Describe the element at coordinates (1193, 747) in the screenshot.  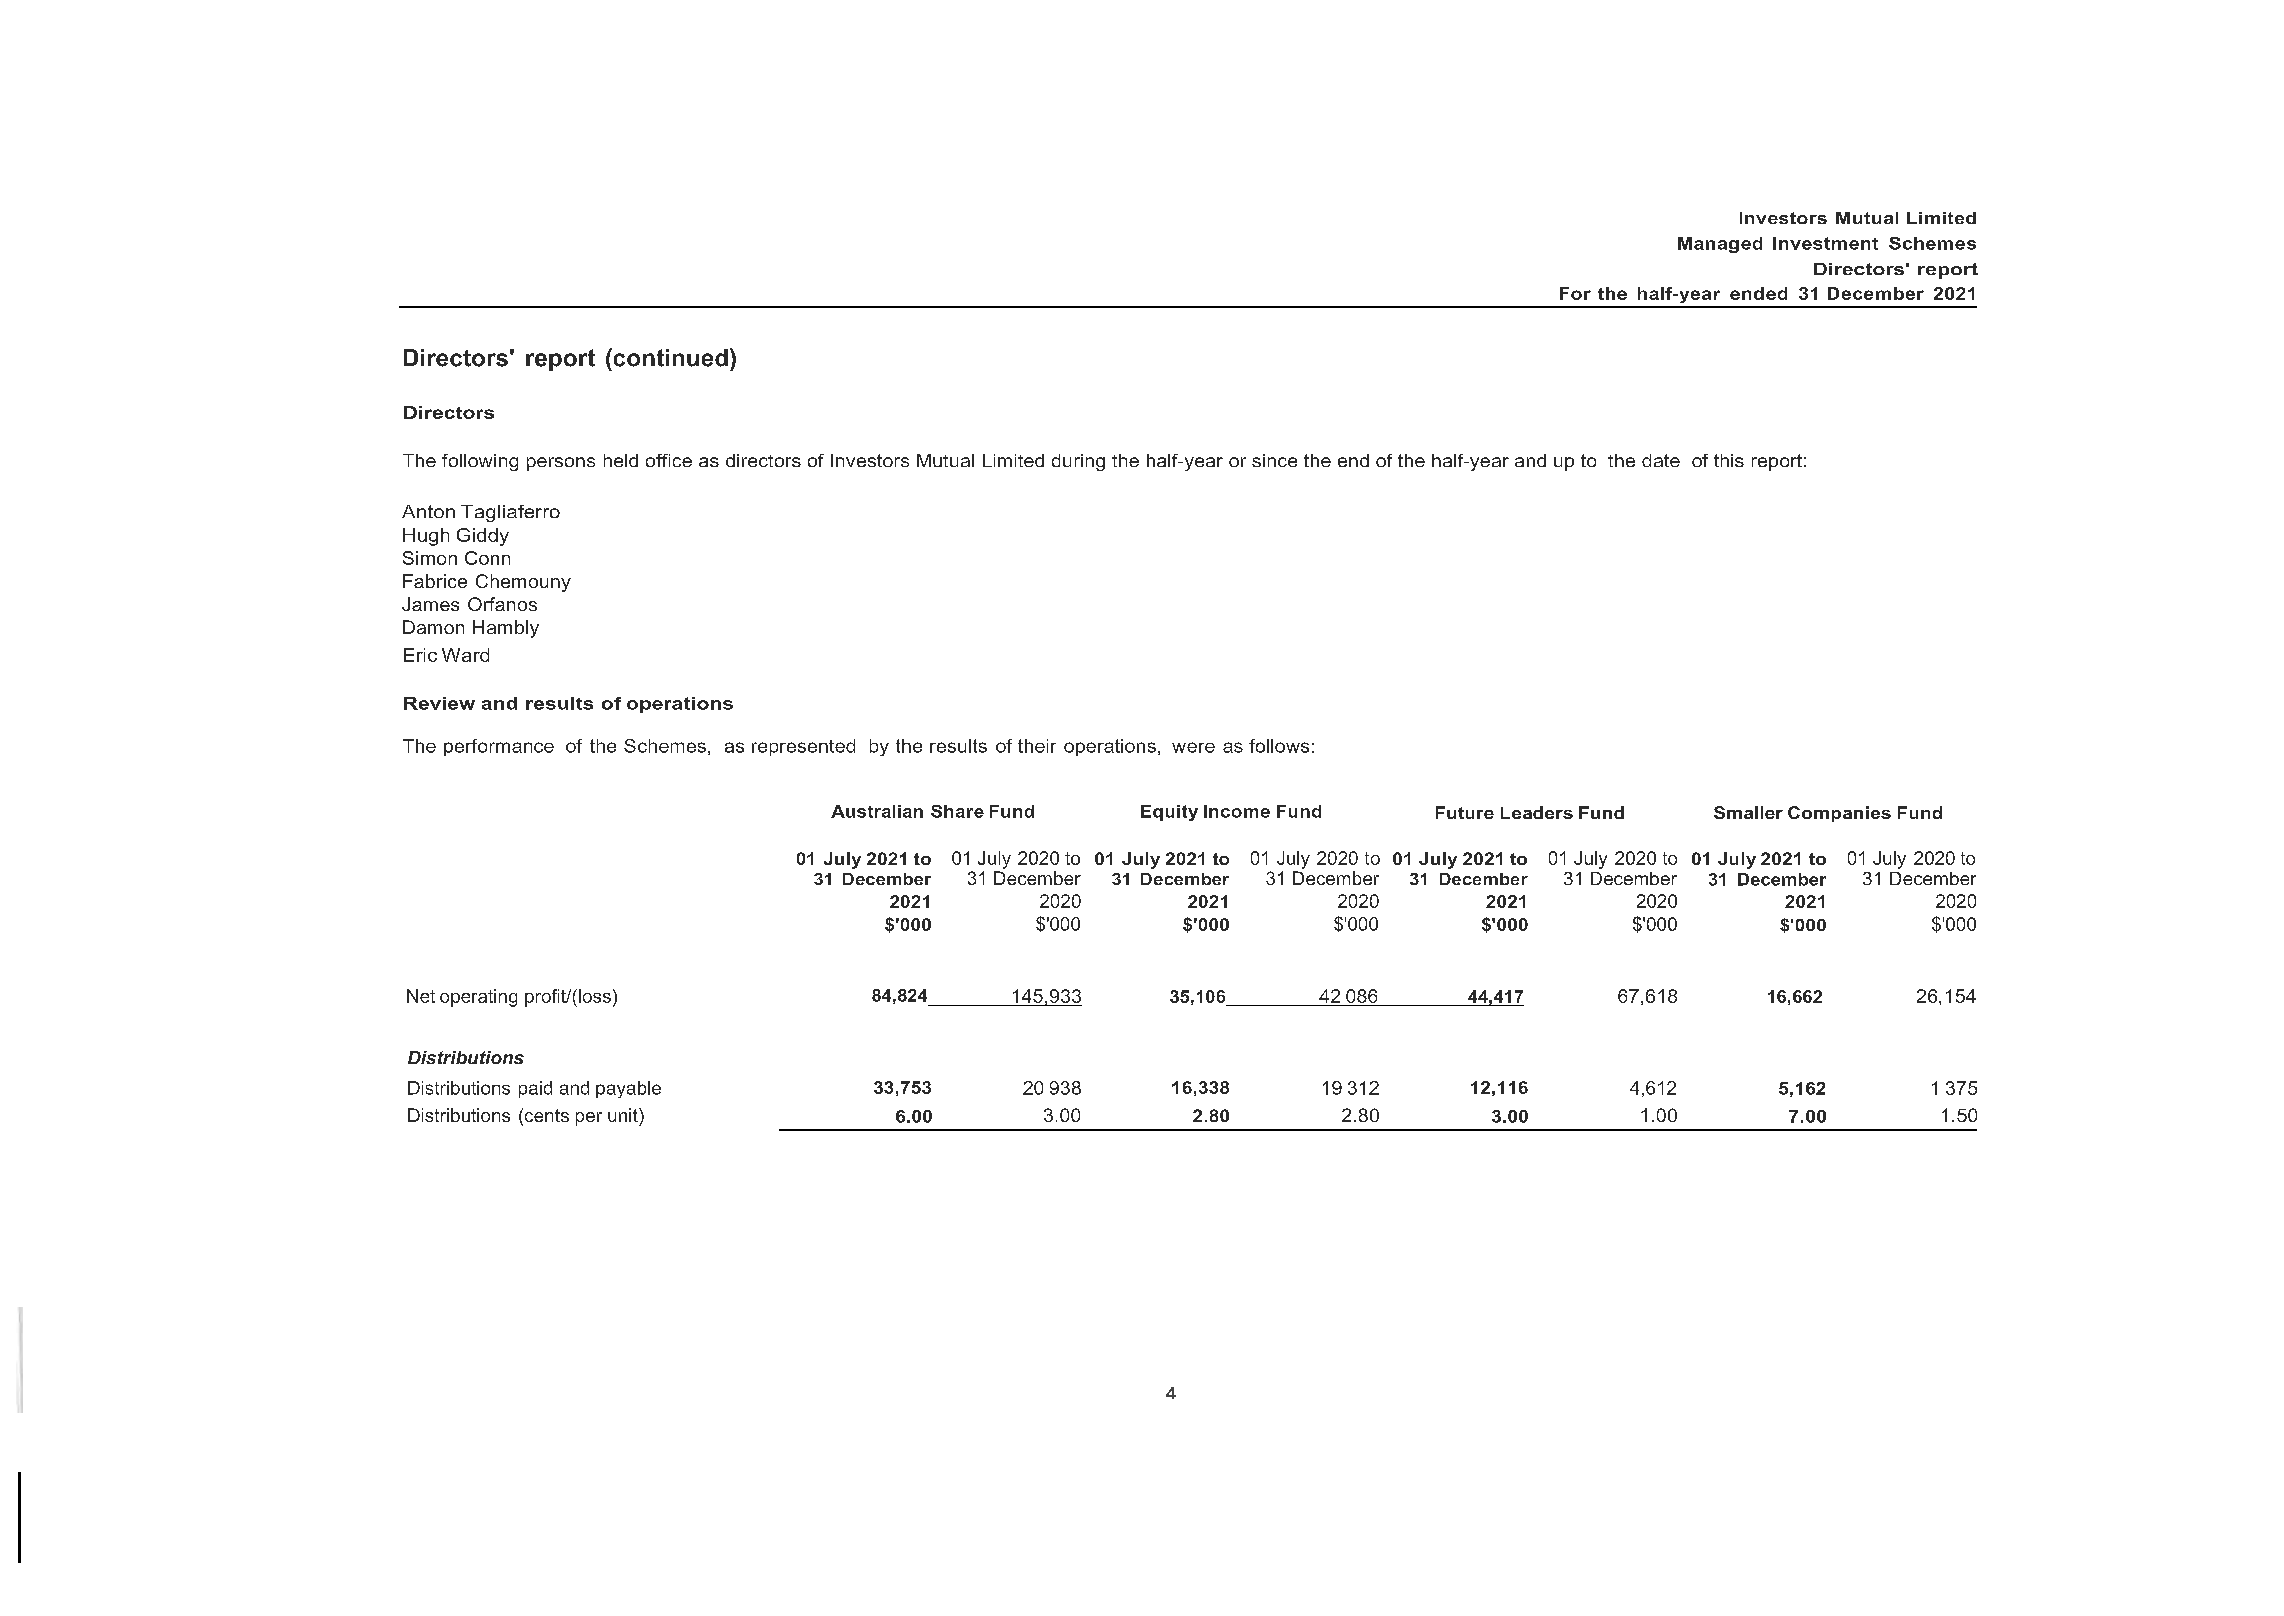
I see `were` at that location.
